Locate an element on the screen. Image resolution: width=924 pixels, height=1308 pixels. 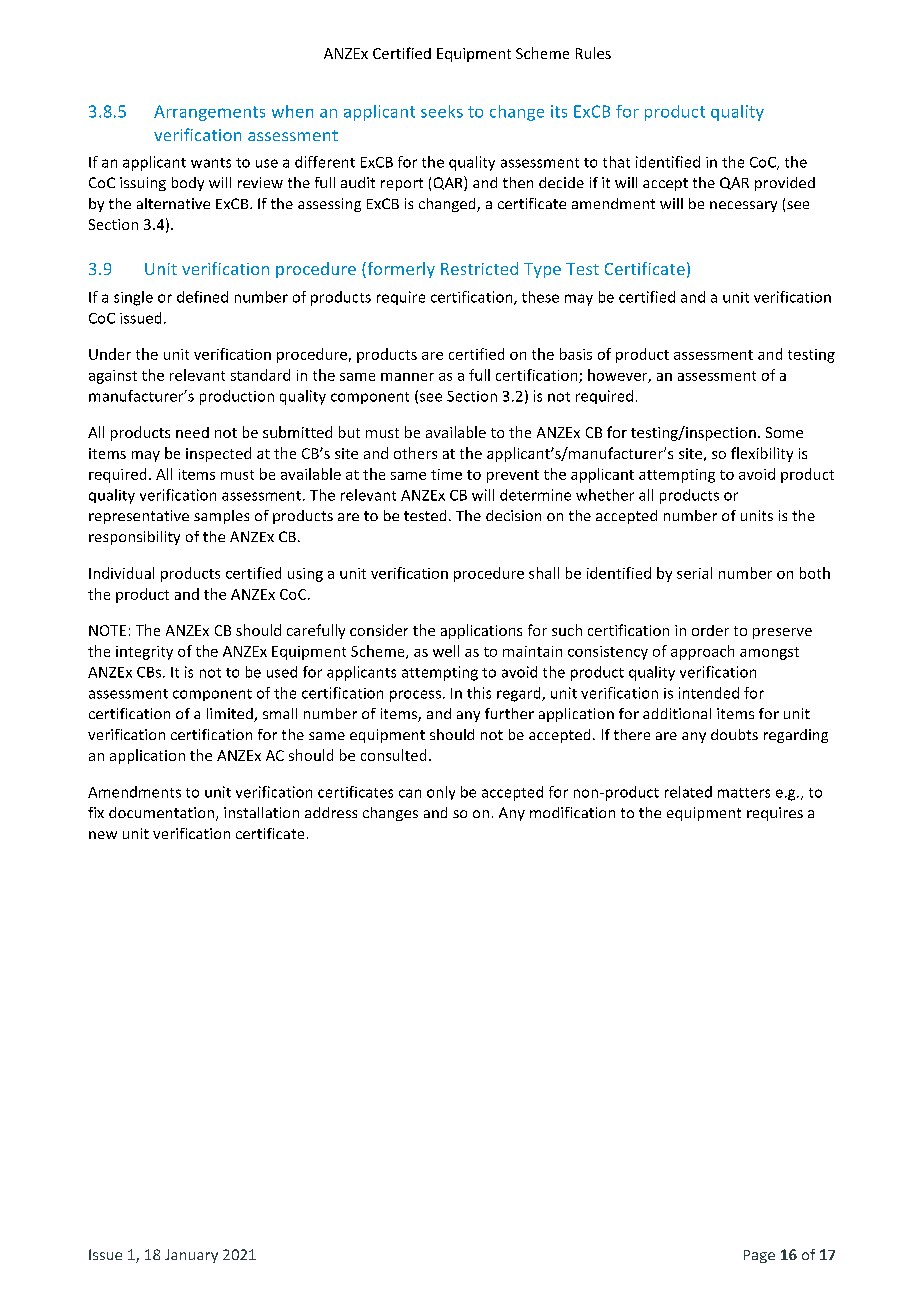
Arrangements is located at coordinates (209, 113).
